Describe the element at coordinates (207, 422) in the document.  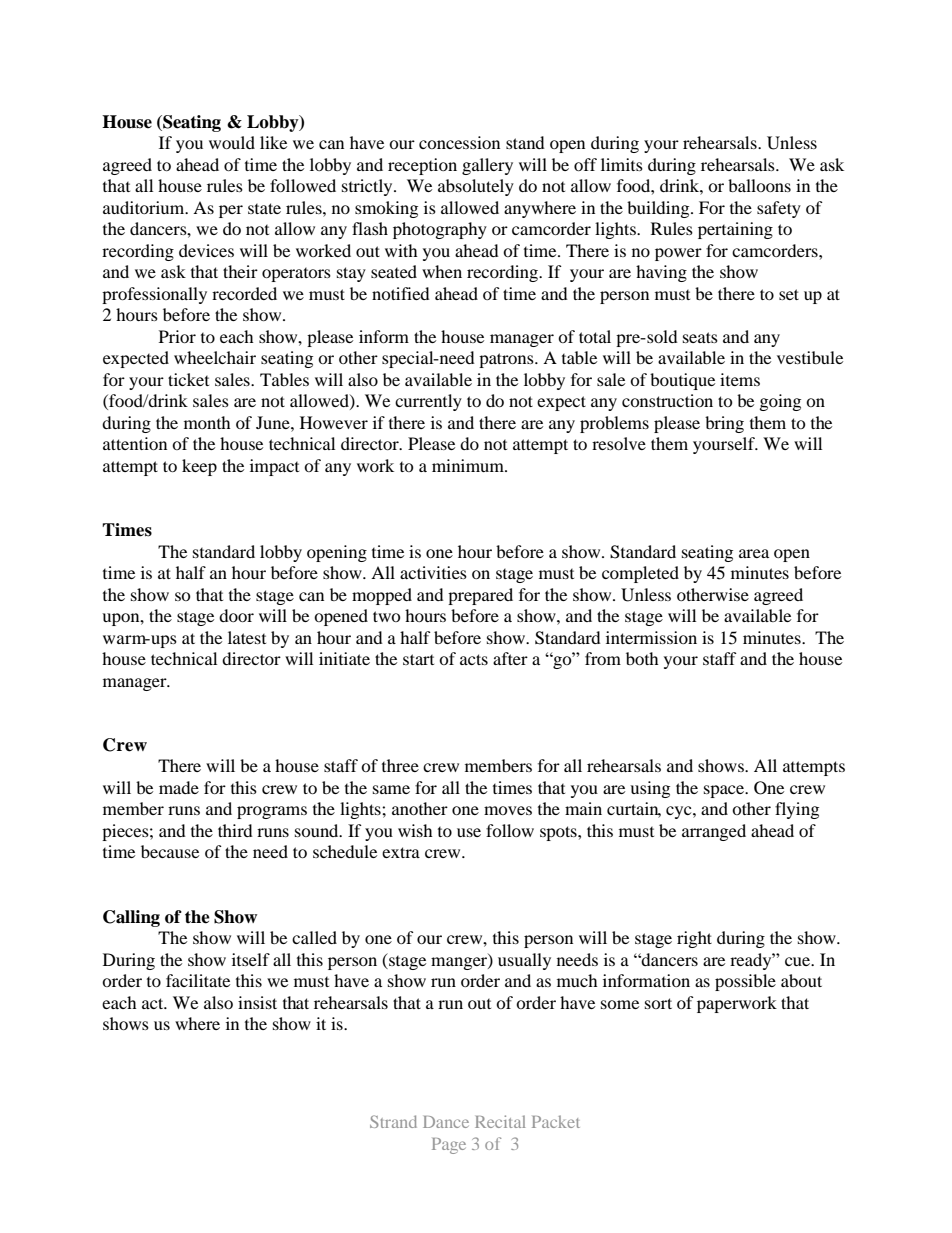
I see `month` at that location.
